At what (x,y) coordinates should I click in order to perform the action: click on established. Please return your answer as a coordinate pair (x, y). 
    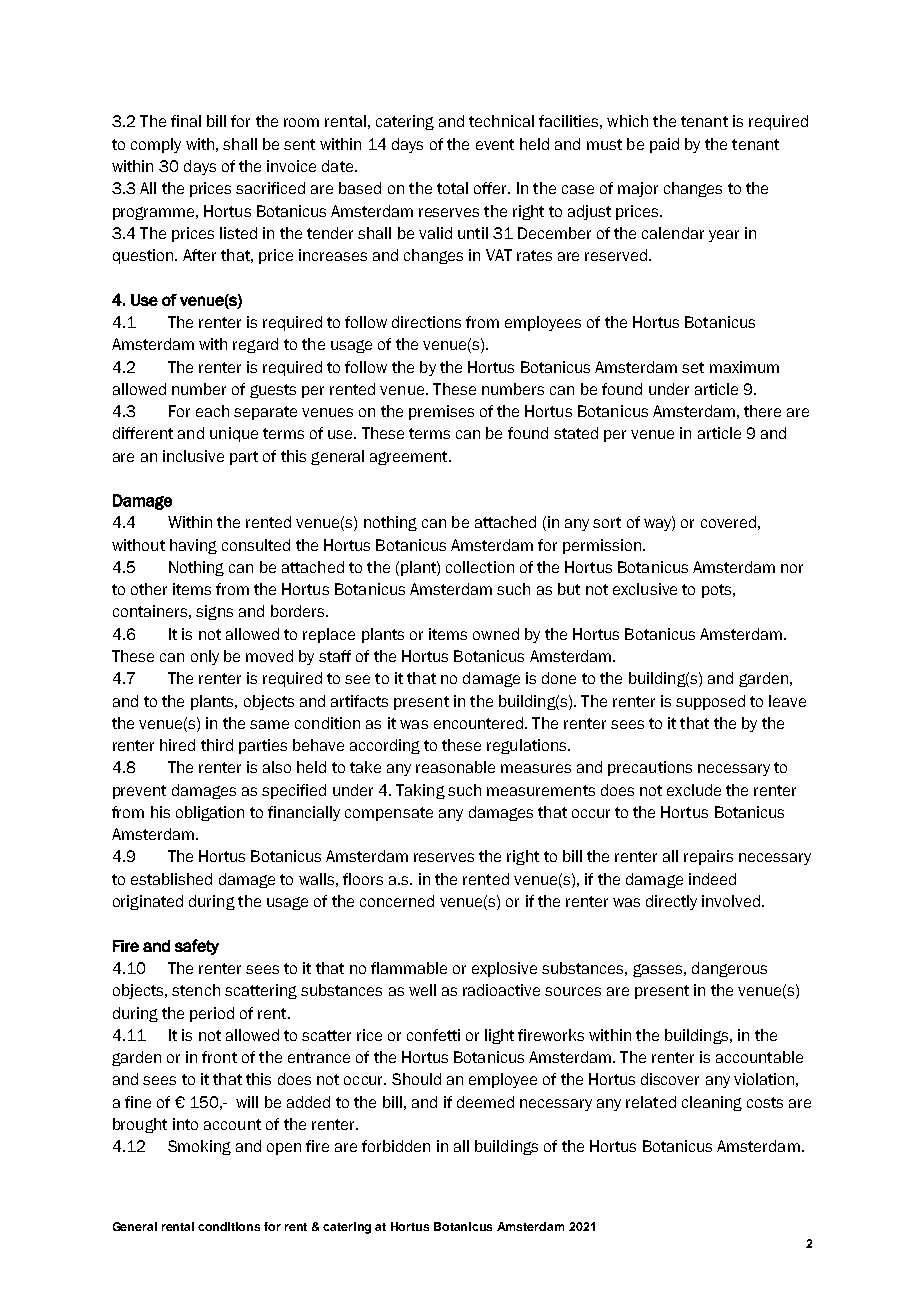
    Looking at the image, I should click on (171, 879).
